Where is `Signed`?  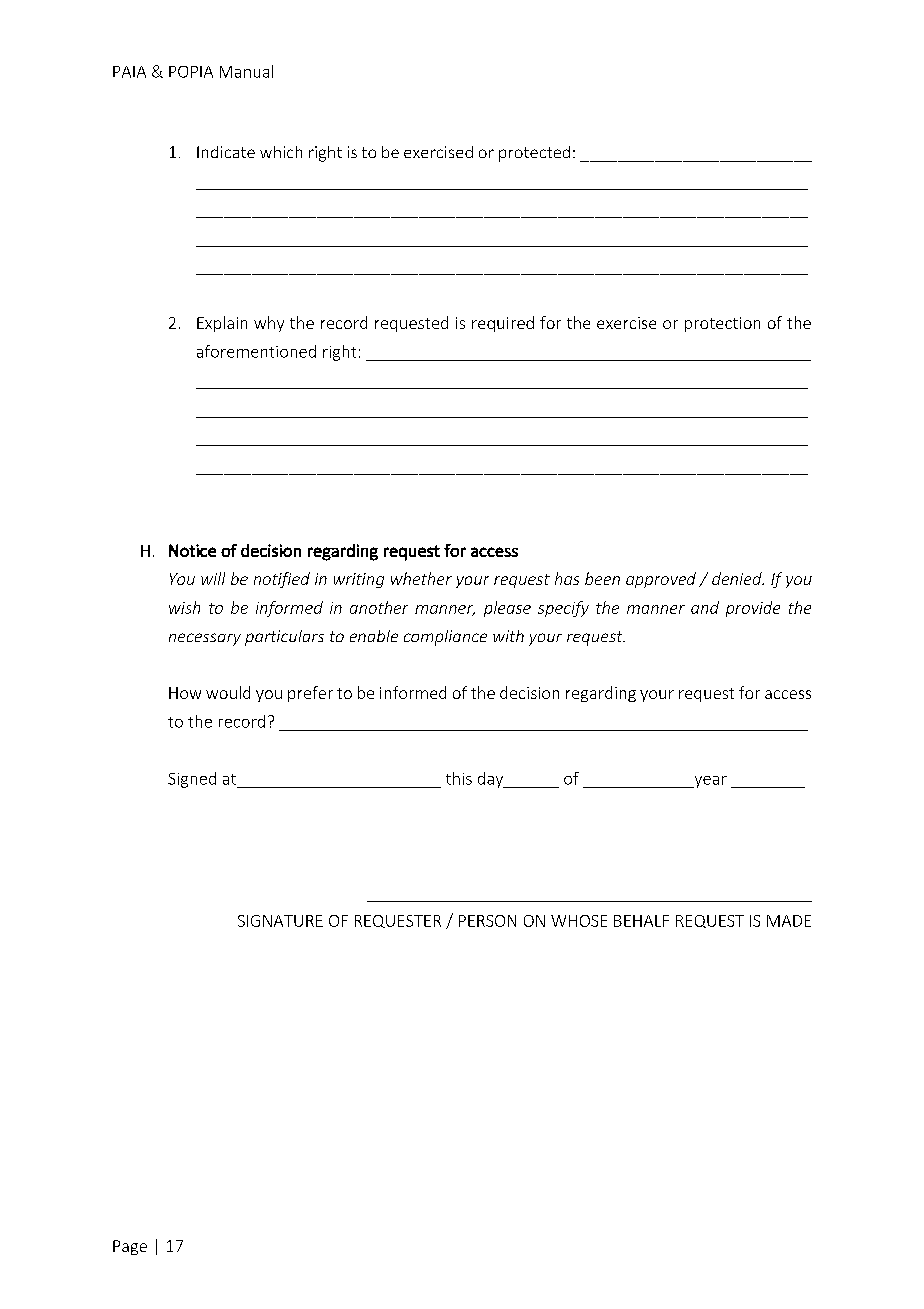
Signed is located at coordinates (192, 780).
